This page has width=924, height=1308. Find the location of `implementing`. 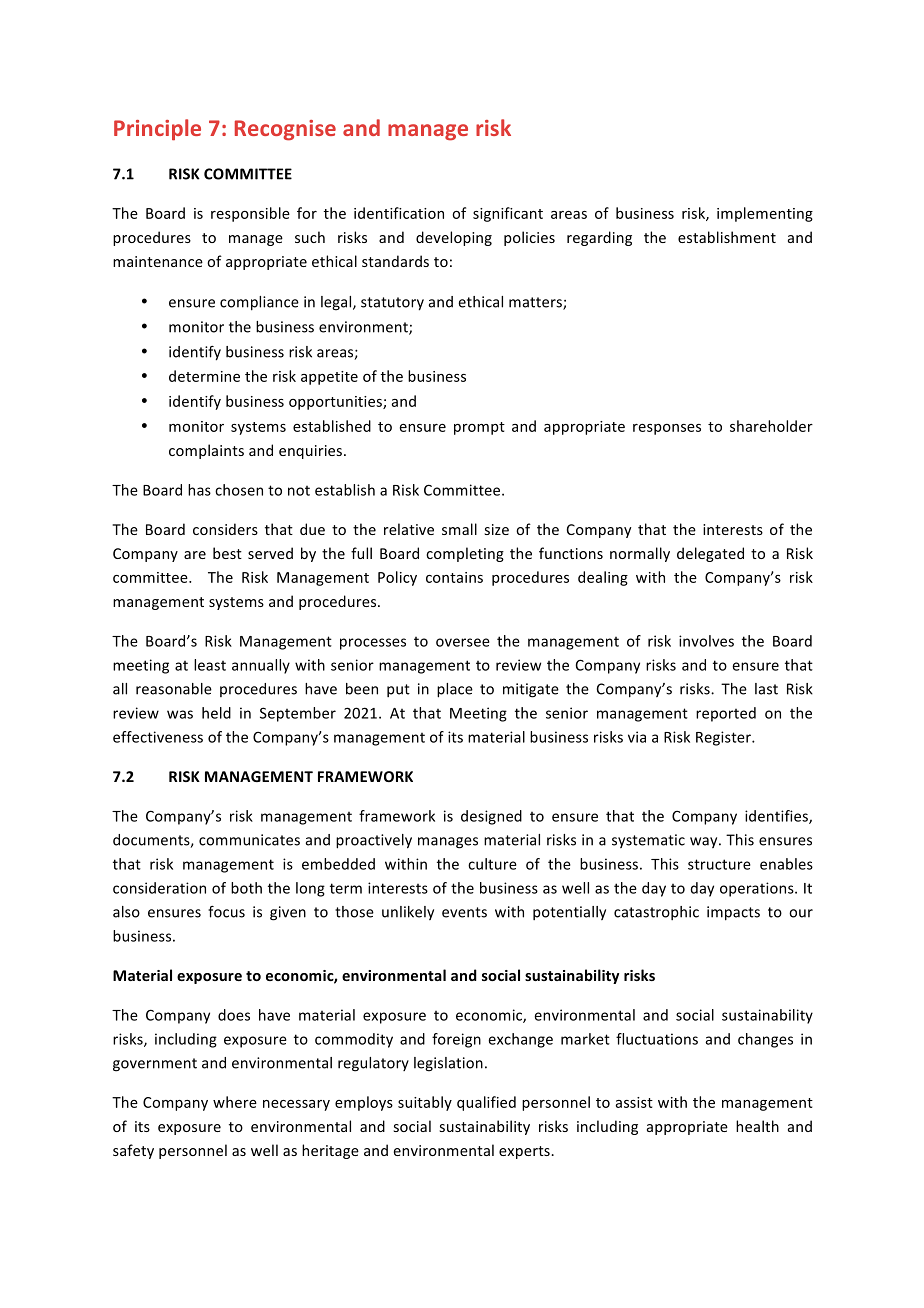

implementing is located at coordinates (765, 214).
